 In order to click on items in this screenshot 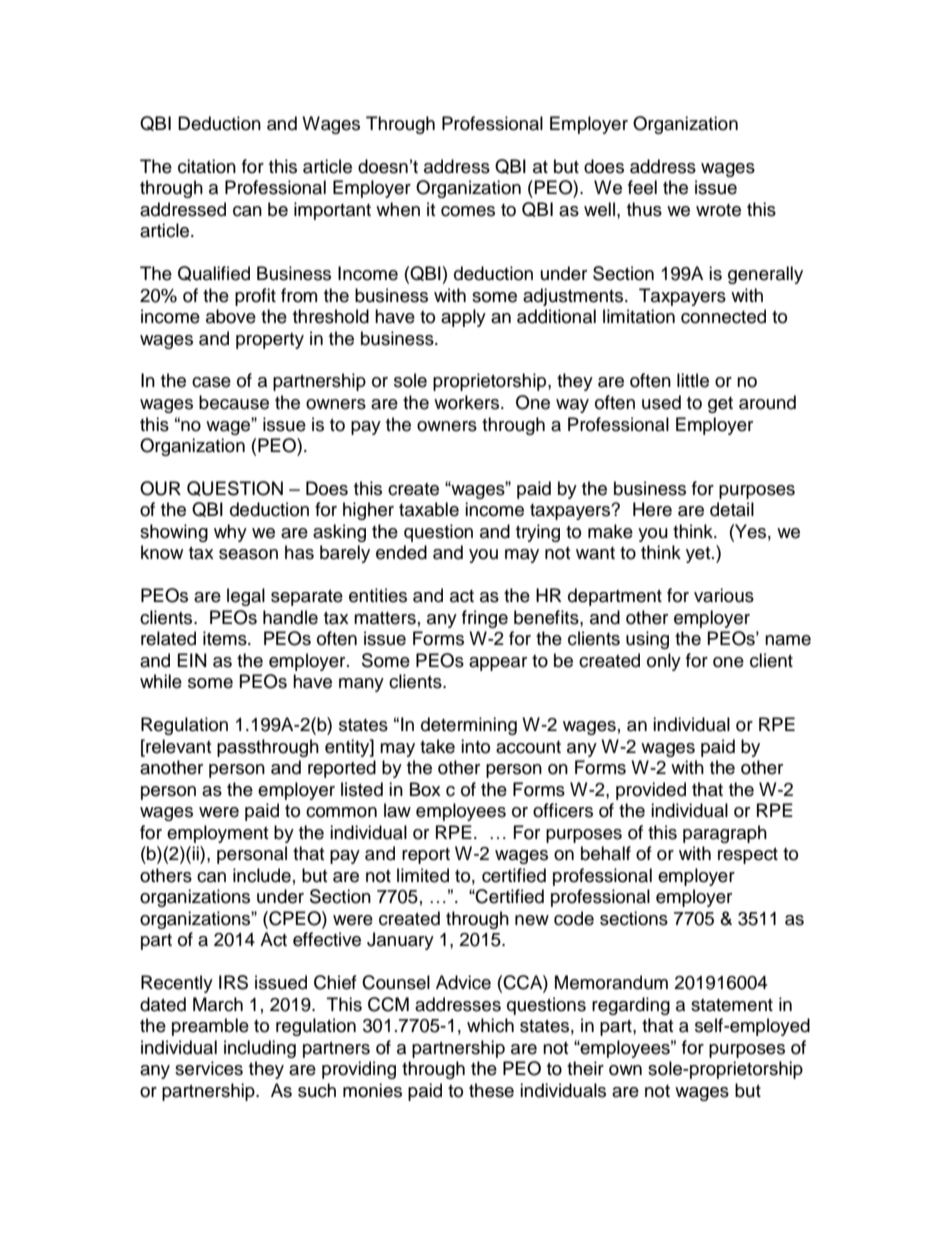, I will do `click(226, 638)`.
